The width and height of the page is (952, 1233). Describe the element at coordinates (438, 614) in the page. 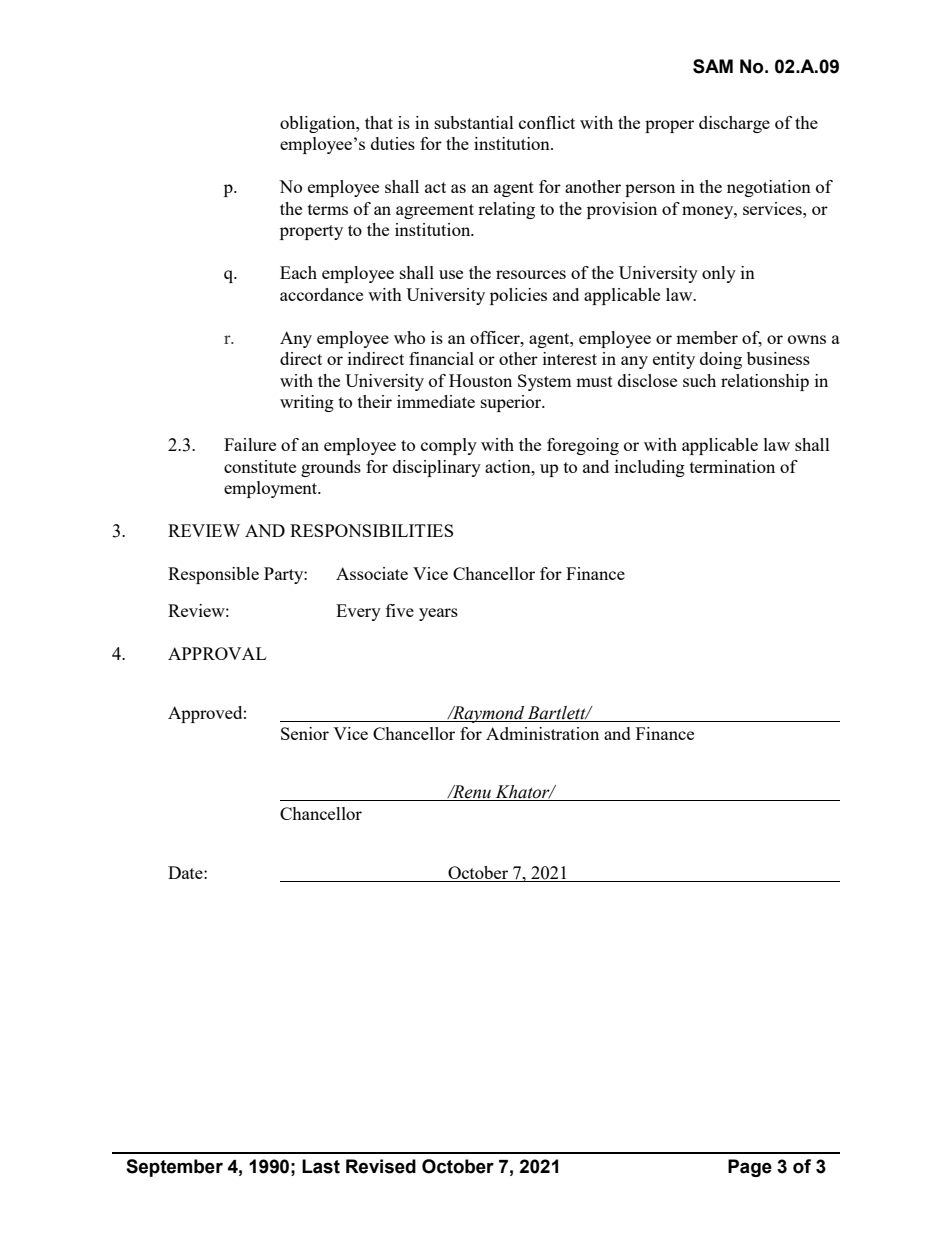

I see `years` at that location.
